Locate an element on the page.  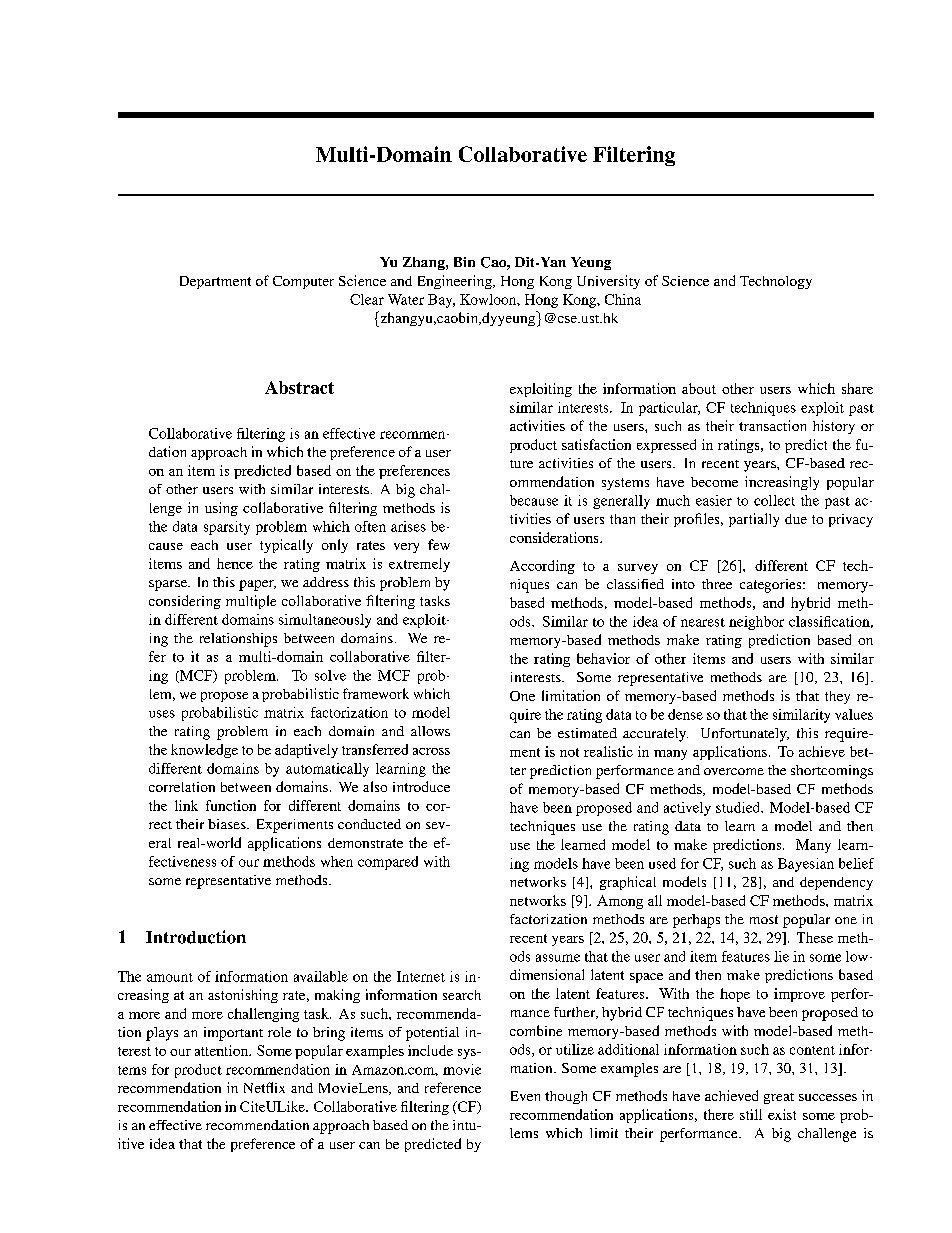
Engineering is located at coordinates (456, 282).
